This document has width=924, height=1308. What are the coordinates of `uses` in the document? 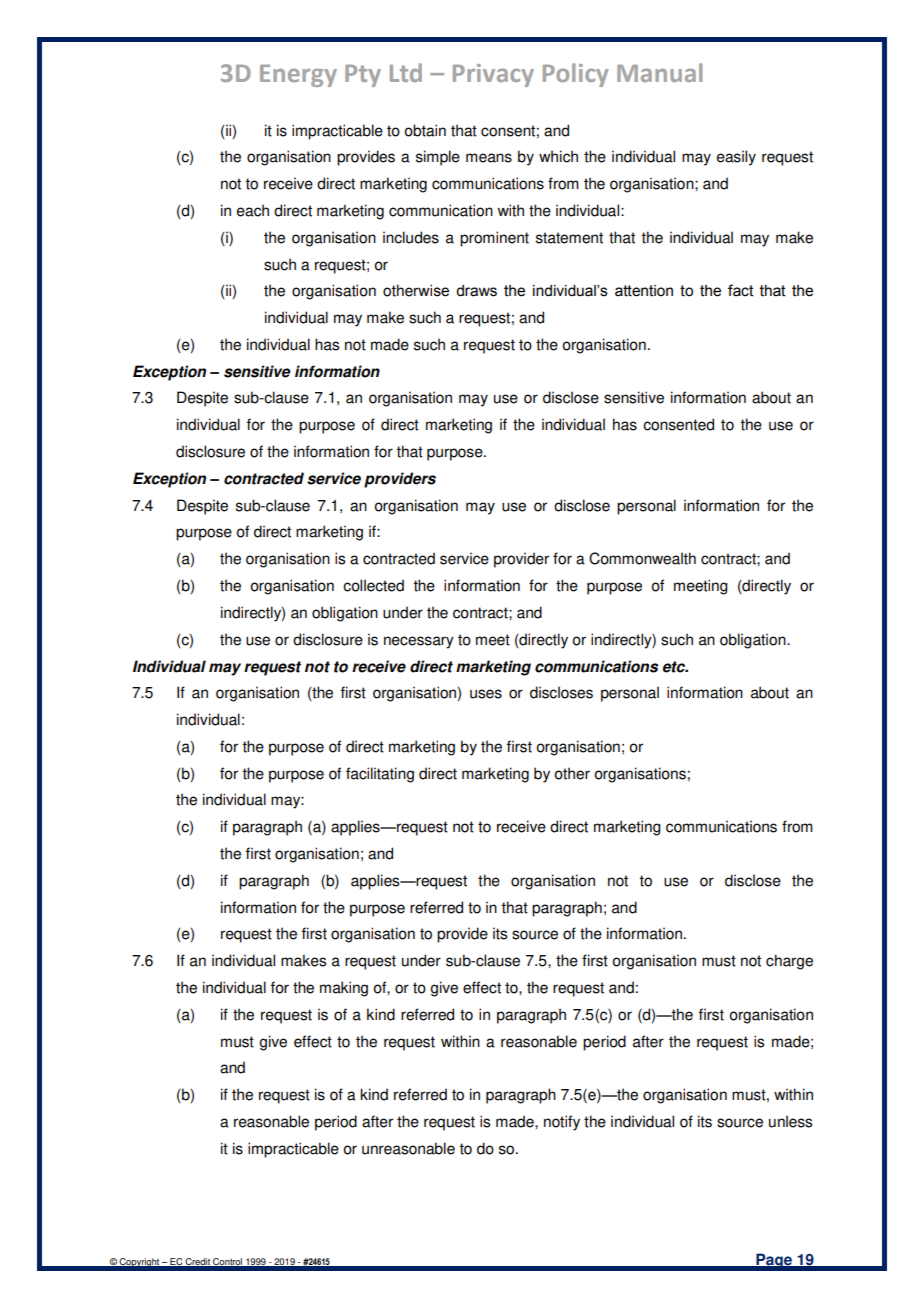 It's located at (486, 694).
